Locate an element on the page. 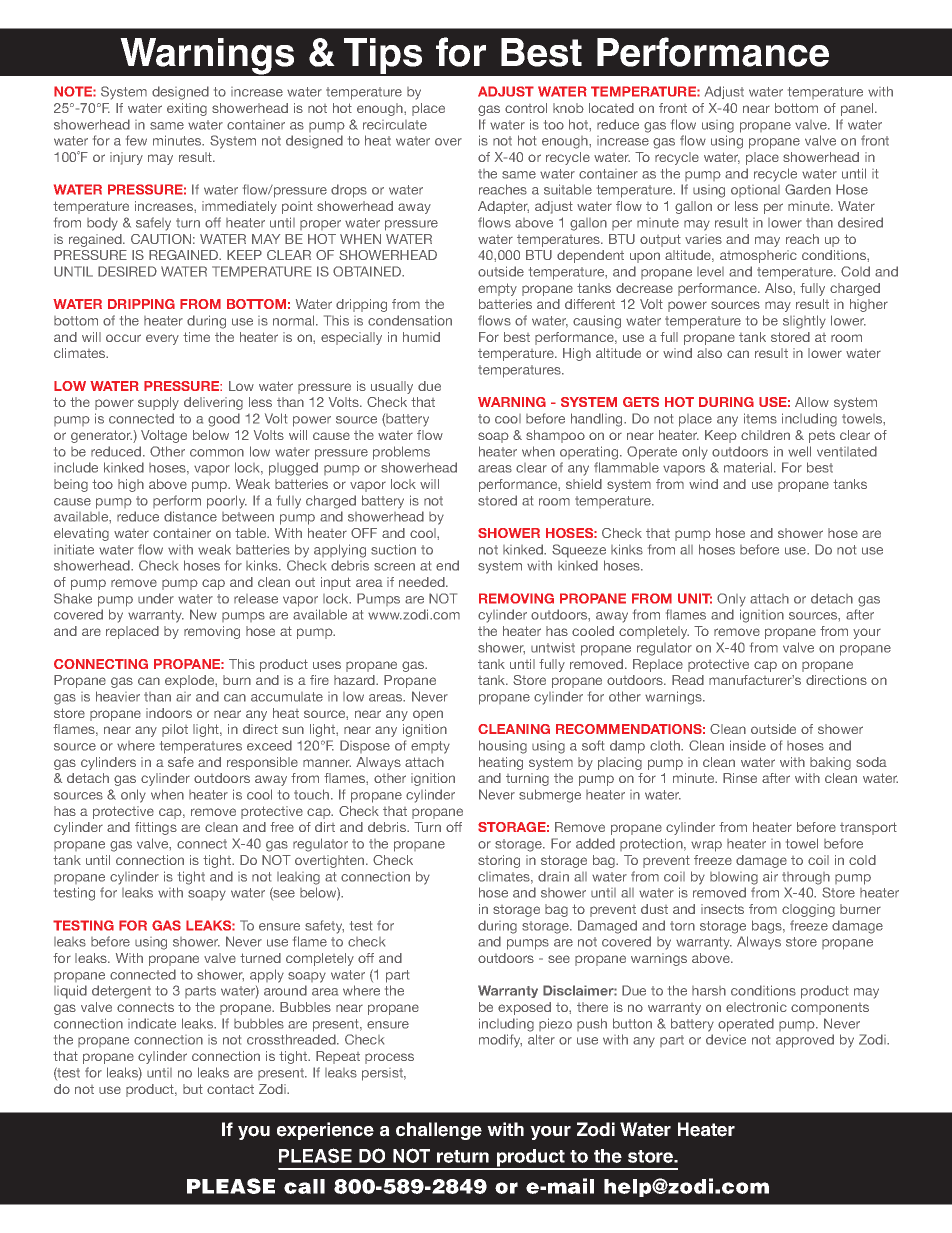  material is located at coordinates (749, 467).
